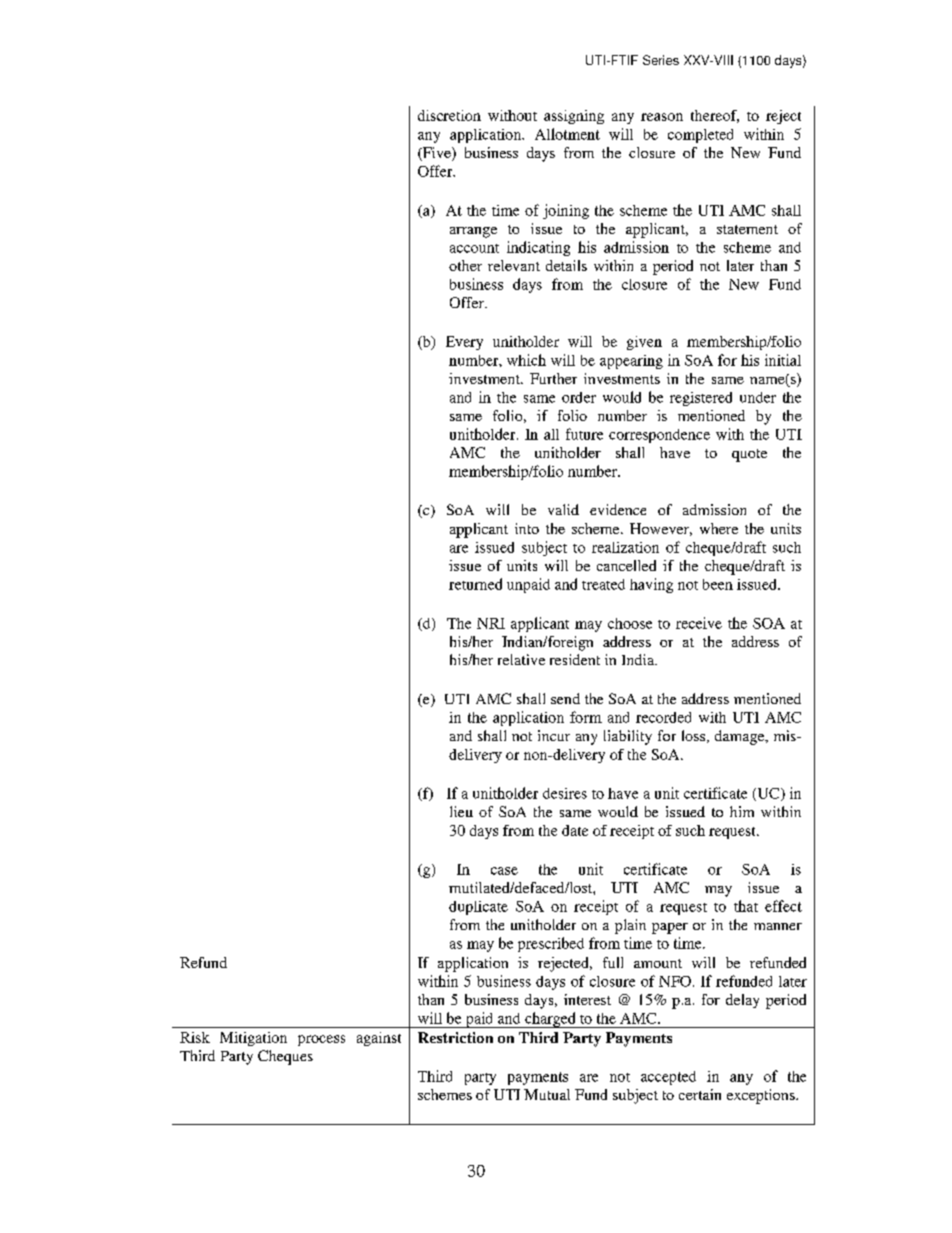  What do you see at coordinates (321, 1040) in the screenshot?
I see `process` at bounding box center [321, 1040].
